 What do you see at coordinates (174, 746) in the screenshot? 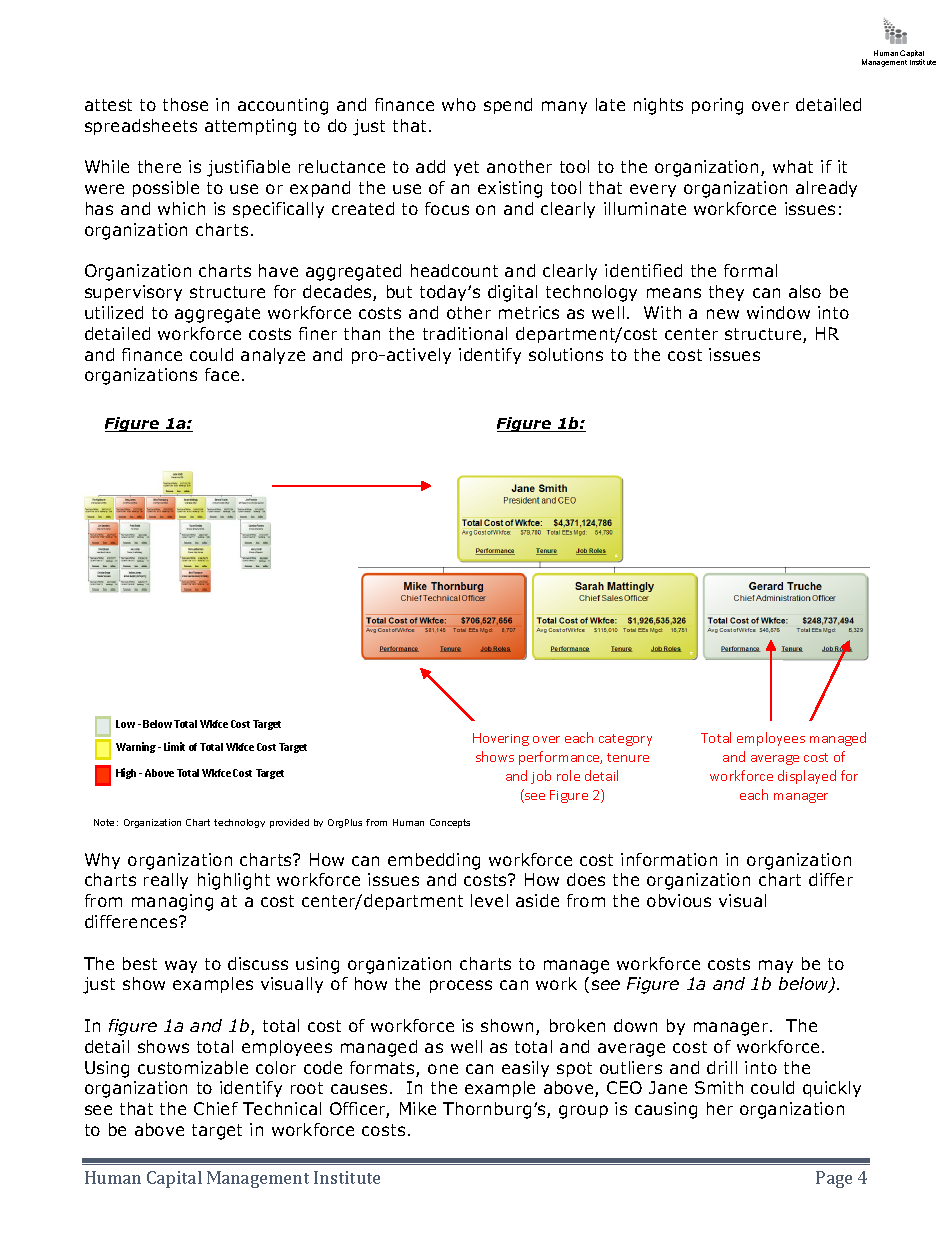
I see `Limit` at bounding box center [174, 746].
